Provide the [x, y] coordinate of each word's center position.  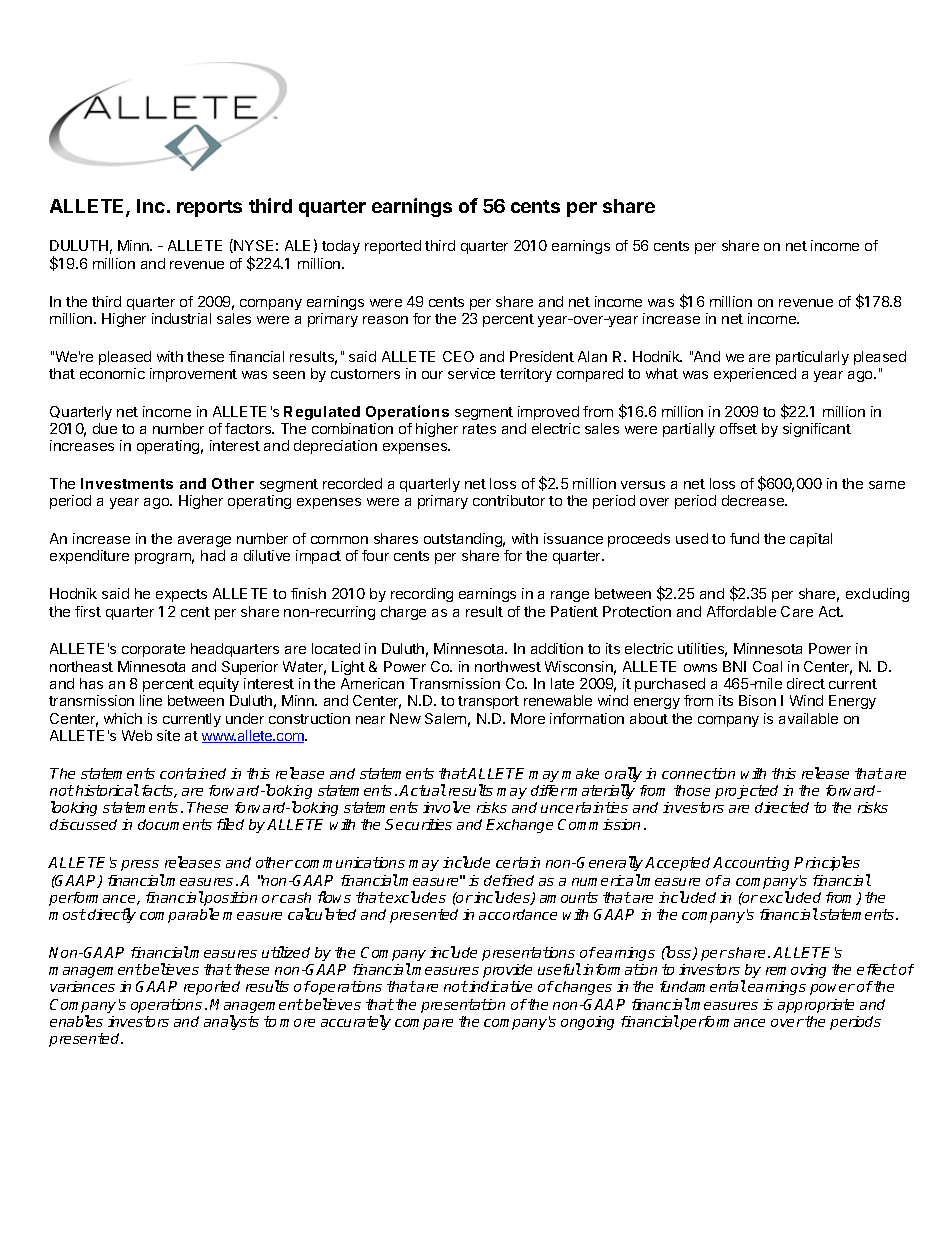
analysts [231, 1022]
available [808, 718]
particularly [812, 358]
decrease [754, 500]
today [341, 247]
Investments [127, 483]
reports [209, 208]
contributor [509, 500]
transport [488, 702]
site [168, 735]
